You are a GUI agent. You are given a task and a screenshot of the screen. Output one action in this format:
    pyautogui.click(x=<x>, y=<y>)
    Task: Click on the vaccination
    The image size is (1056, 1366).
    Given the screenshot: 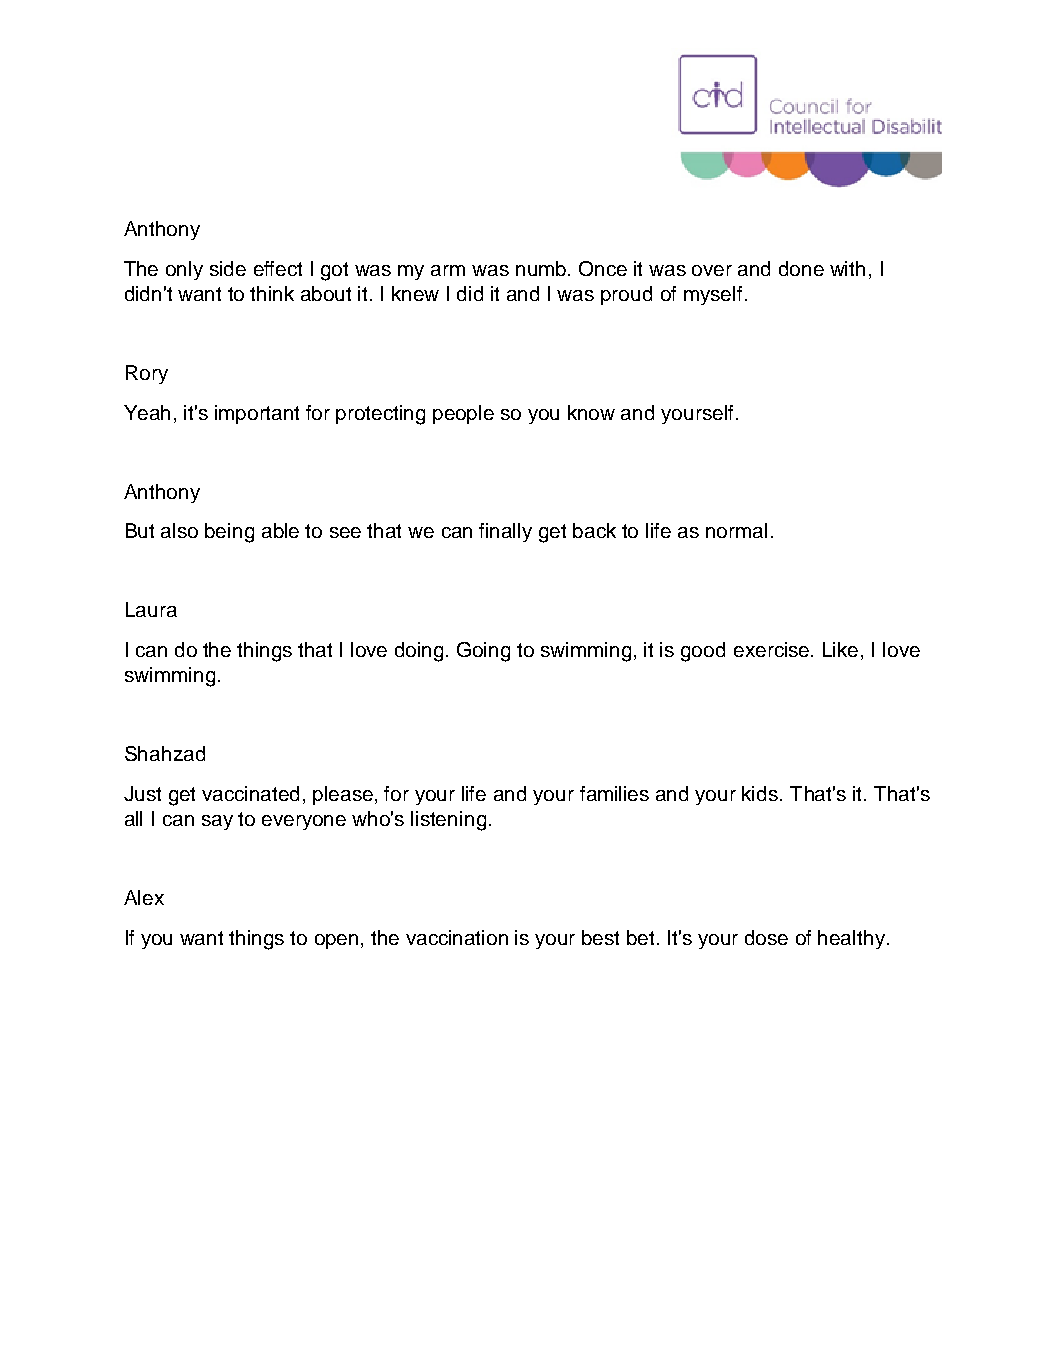 What is the action you would take?
    pyautogui.click(x=457, y=937)
